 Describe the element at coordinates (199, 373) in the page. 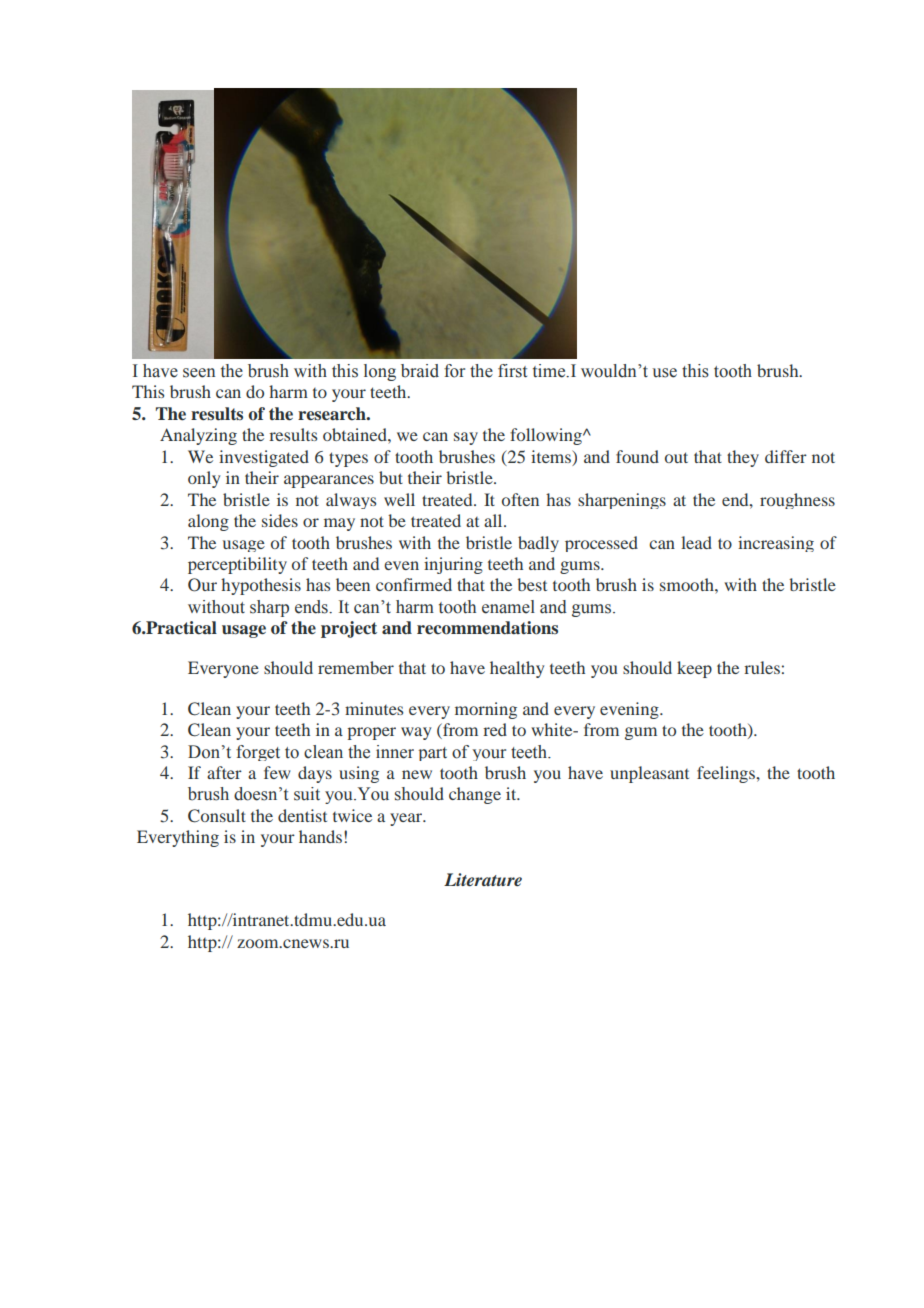

I see `seen` at that location.
